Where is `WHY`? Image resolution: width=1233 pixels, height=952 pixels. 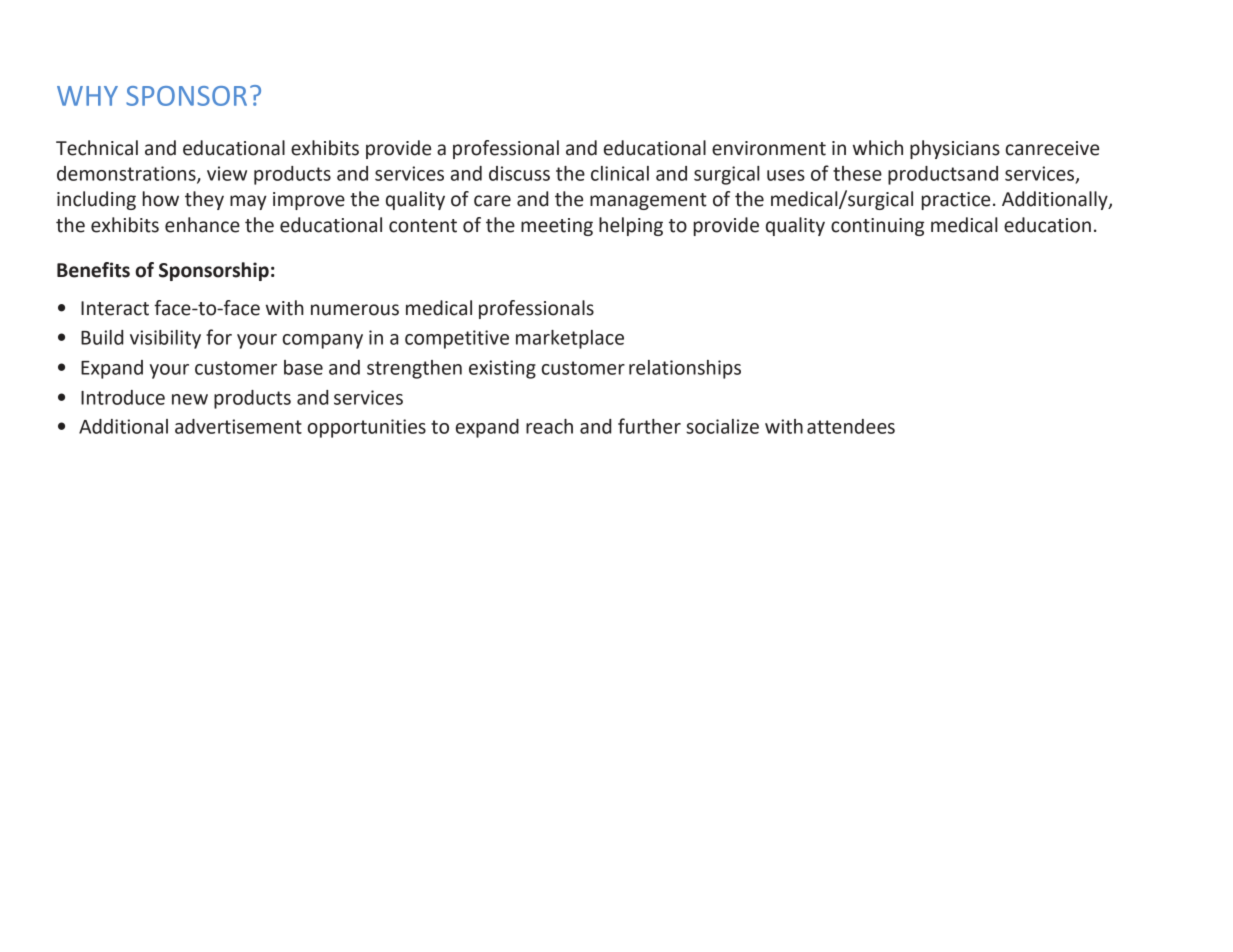 WHY is located at coordinates (87, 96).
